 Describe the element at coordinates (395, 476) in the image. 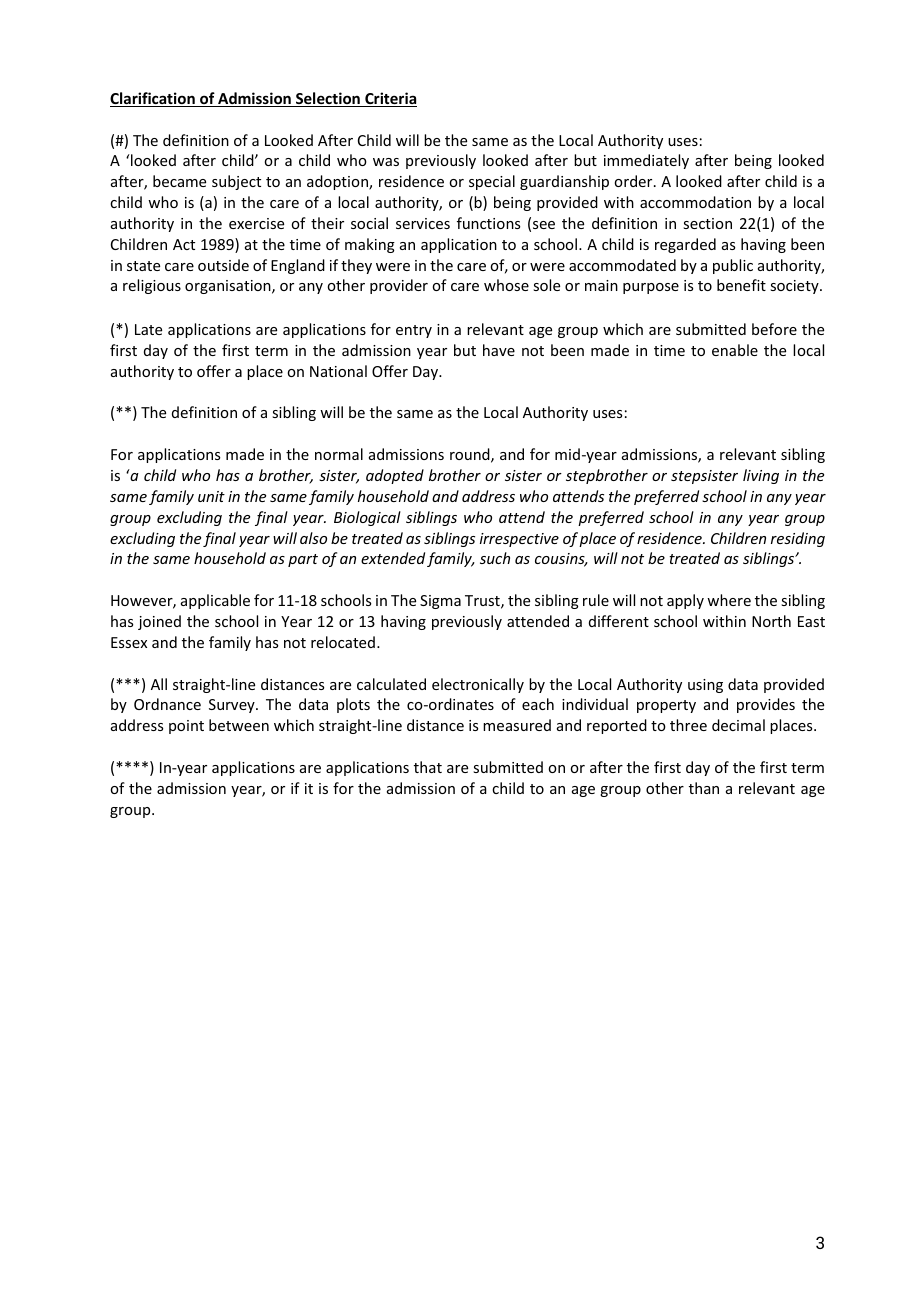

I see `adopted` at that location.
